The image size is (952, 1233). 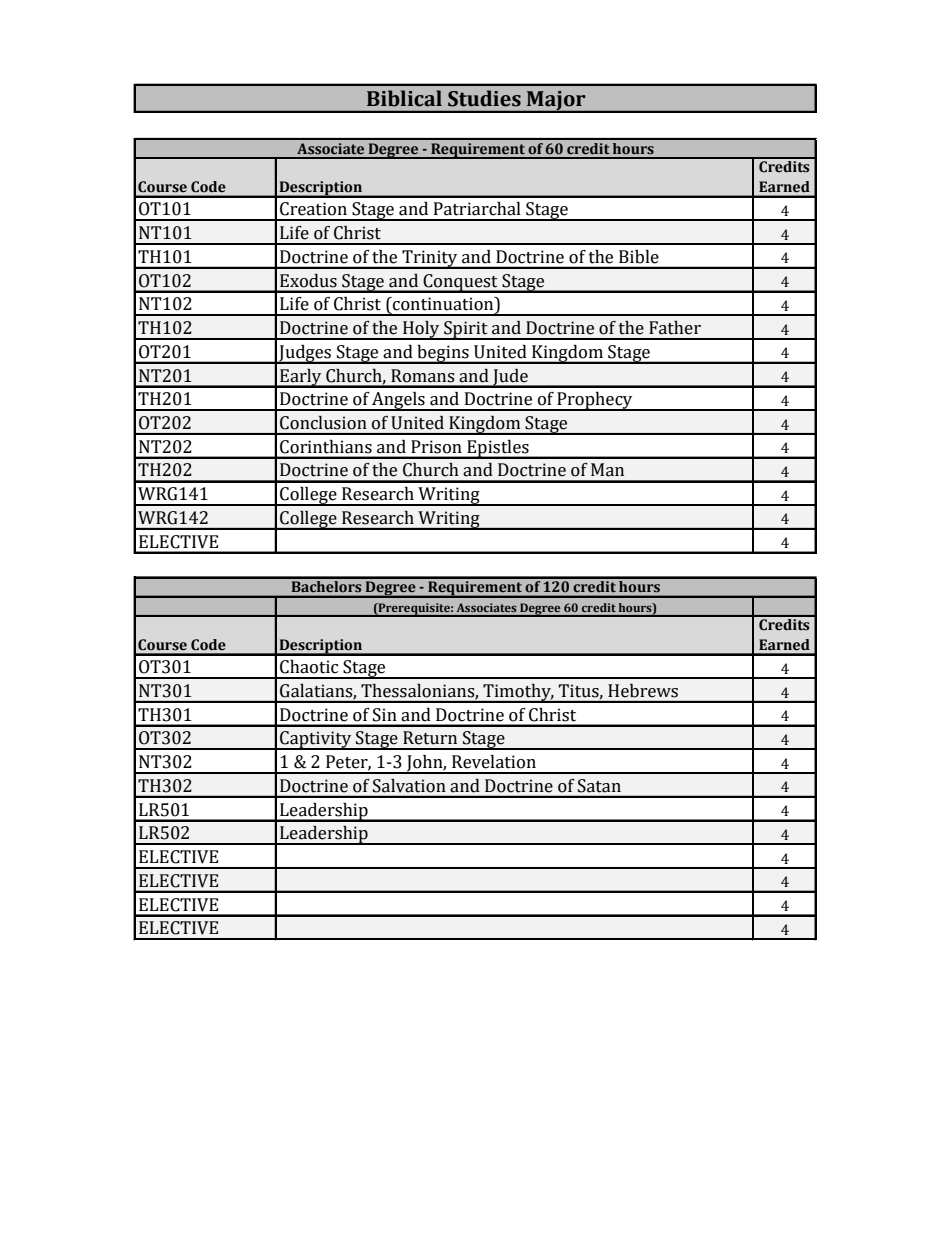 I want to click on Corinthians, so click(x=326, y=447).
